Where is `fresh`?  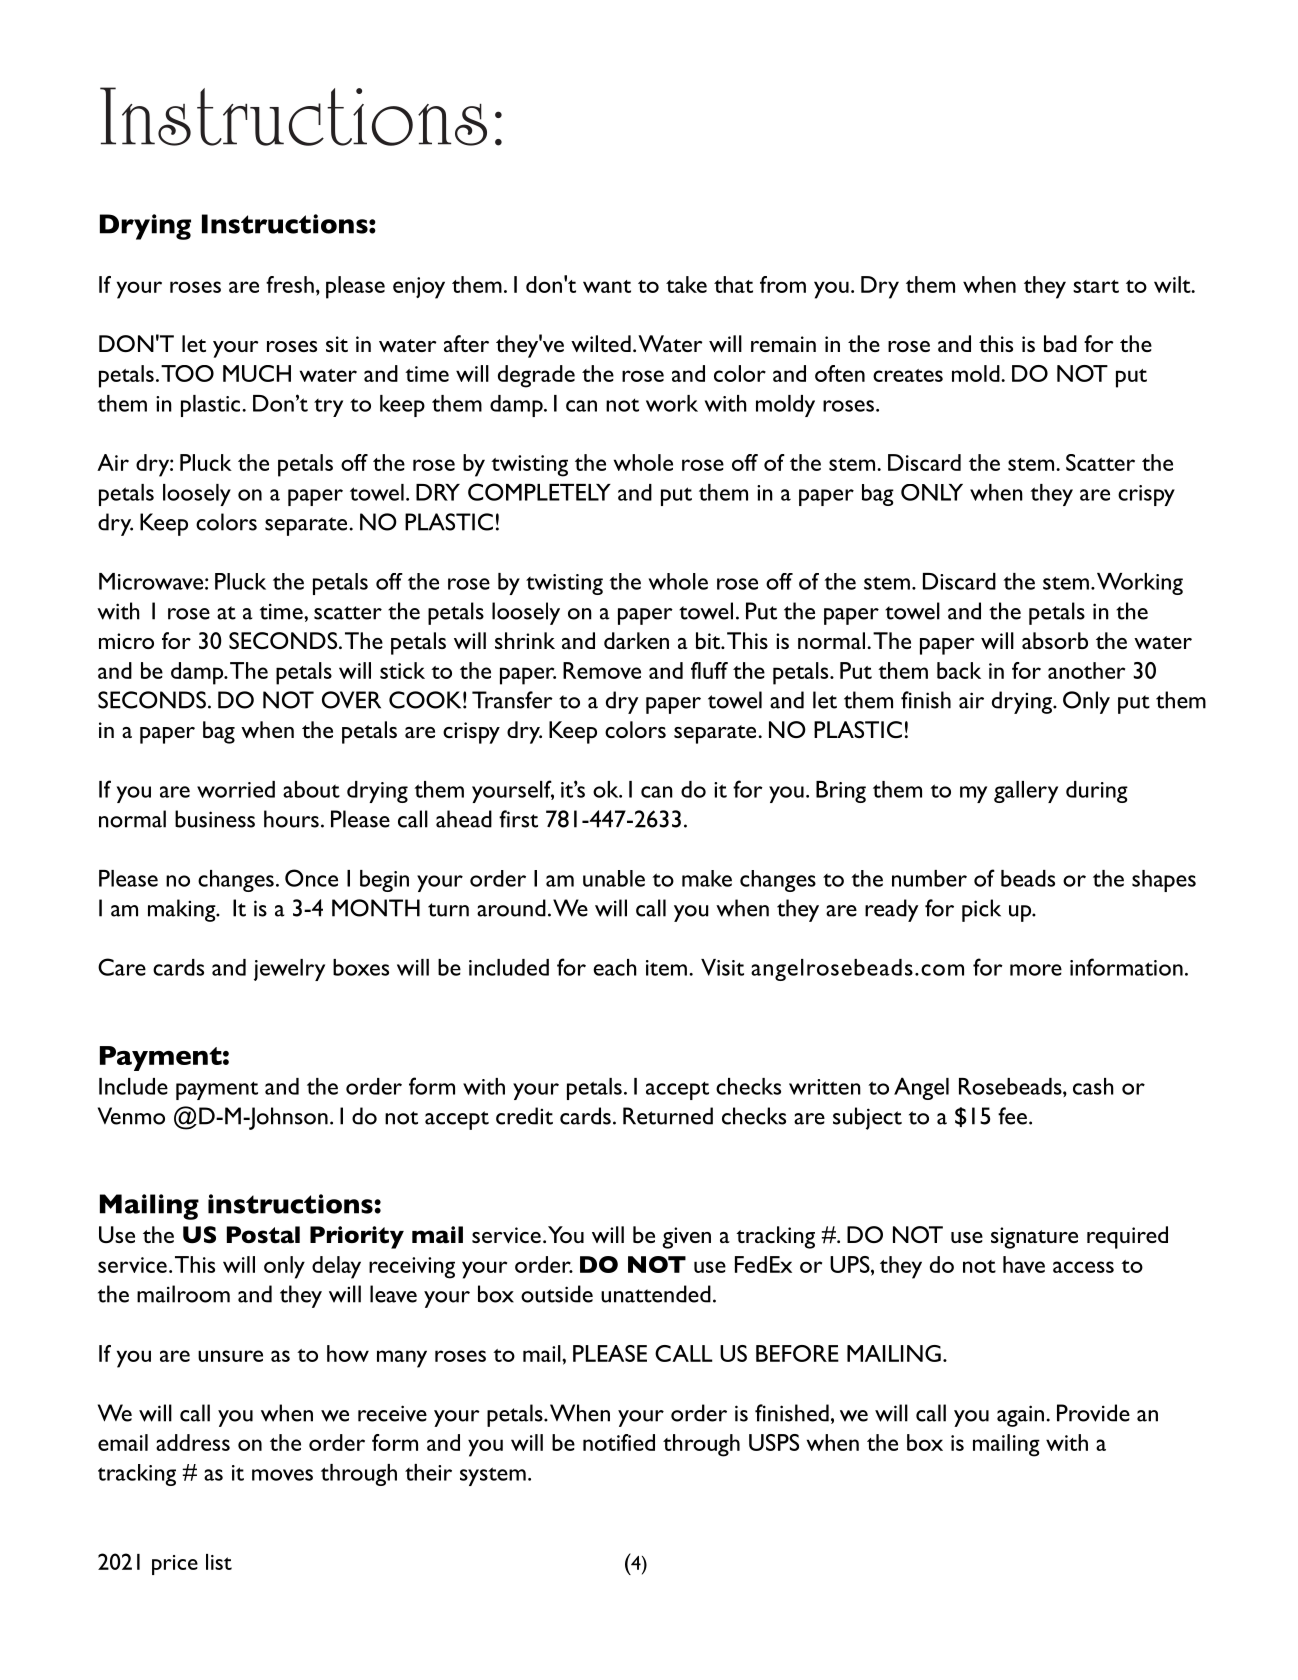 fresh is located at coordinates (290, 284).
